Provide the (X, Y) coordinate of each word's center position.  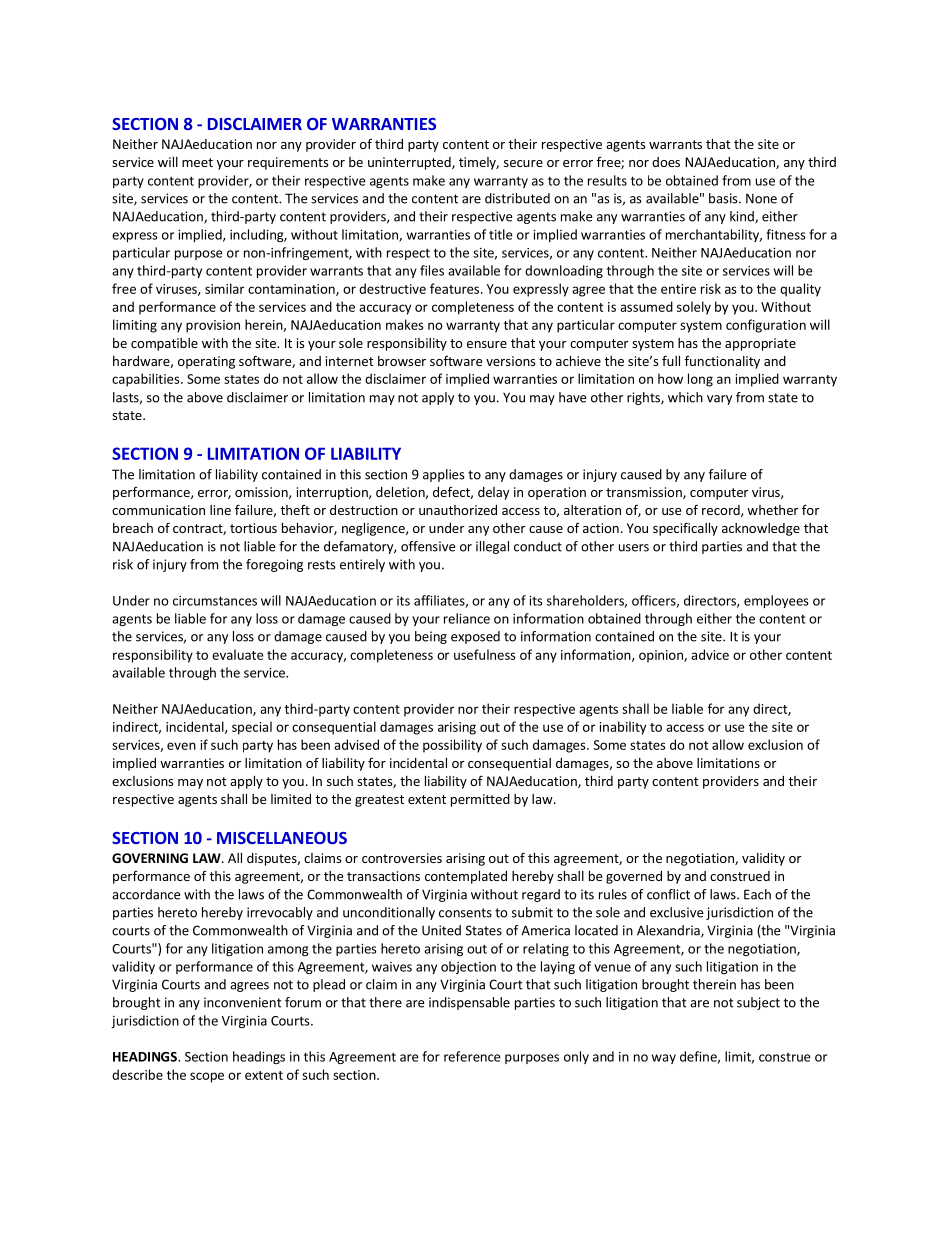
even (181, 746)
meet (197, 162)
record (722, 511)
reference (472, 1056)
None (761, 198)
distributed (517, 198)
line (220, 510)
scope (207, 1077)
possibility (452, 746)
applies (444, 475)
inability (622, 728)
